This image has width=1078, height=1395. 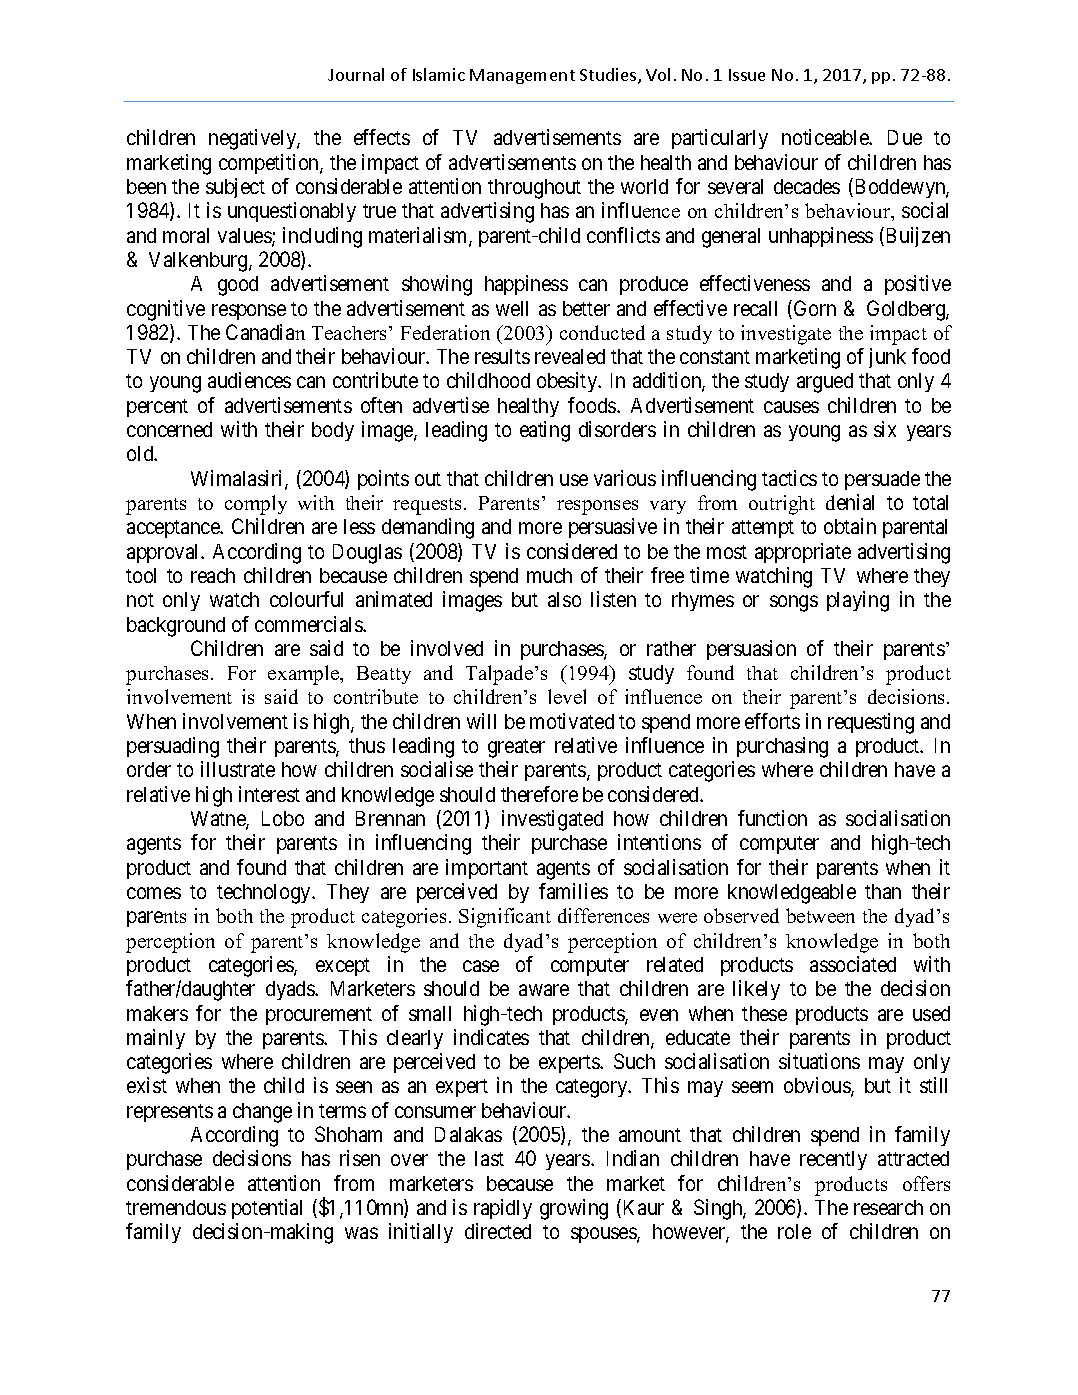 I want to click on level, so click(x=567, y=696).
